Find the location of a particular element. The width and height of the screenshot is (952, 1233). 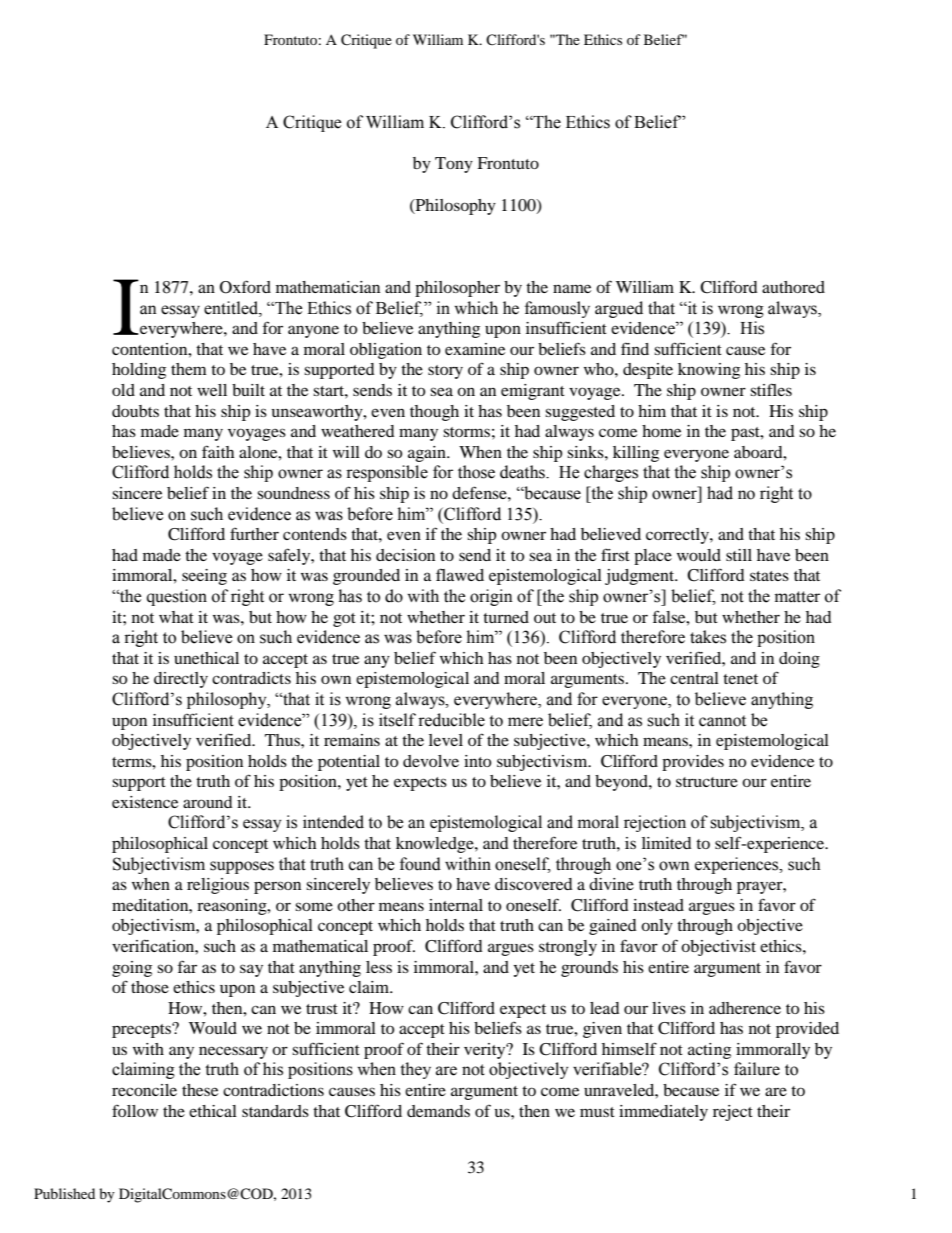

demands is located at coordinates (438, 1111).
